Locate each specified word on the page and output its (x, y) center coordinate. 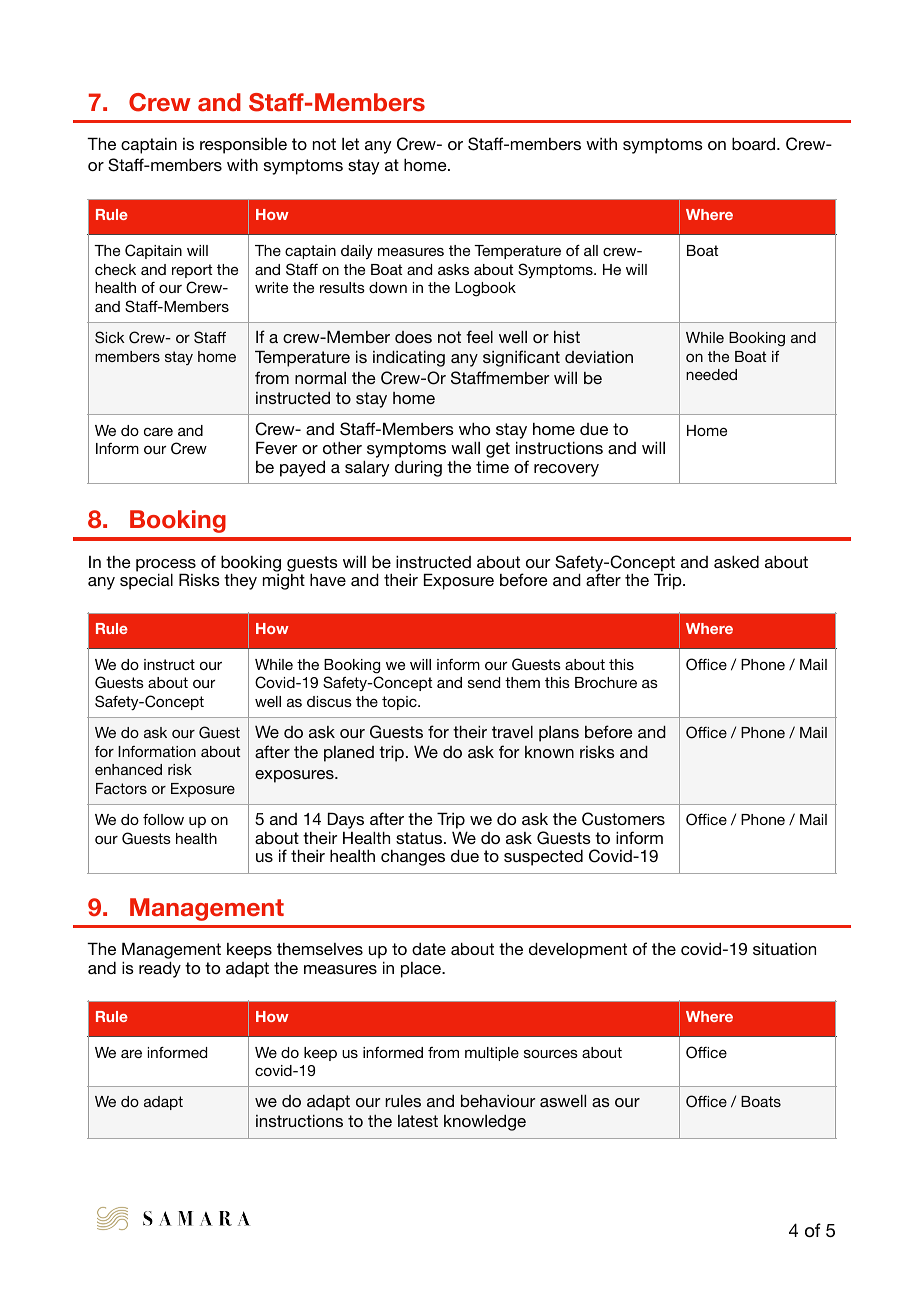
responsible (243, 146)
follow (163, 819)
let (350, 144)
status (420, 838)
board (755, 143)
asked (736, 561)
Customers (623, 819)
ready (160, 969)
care (158, 432)
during (418, 468)
